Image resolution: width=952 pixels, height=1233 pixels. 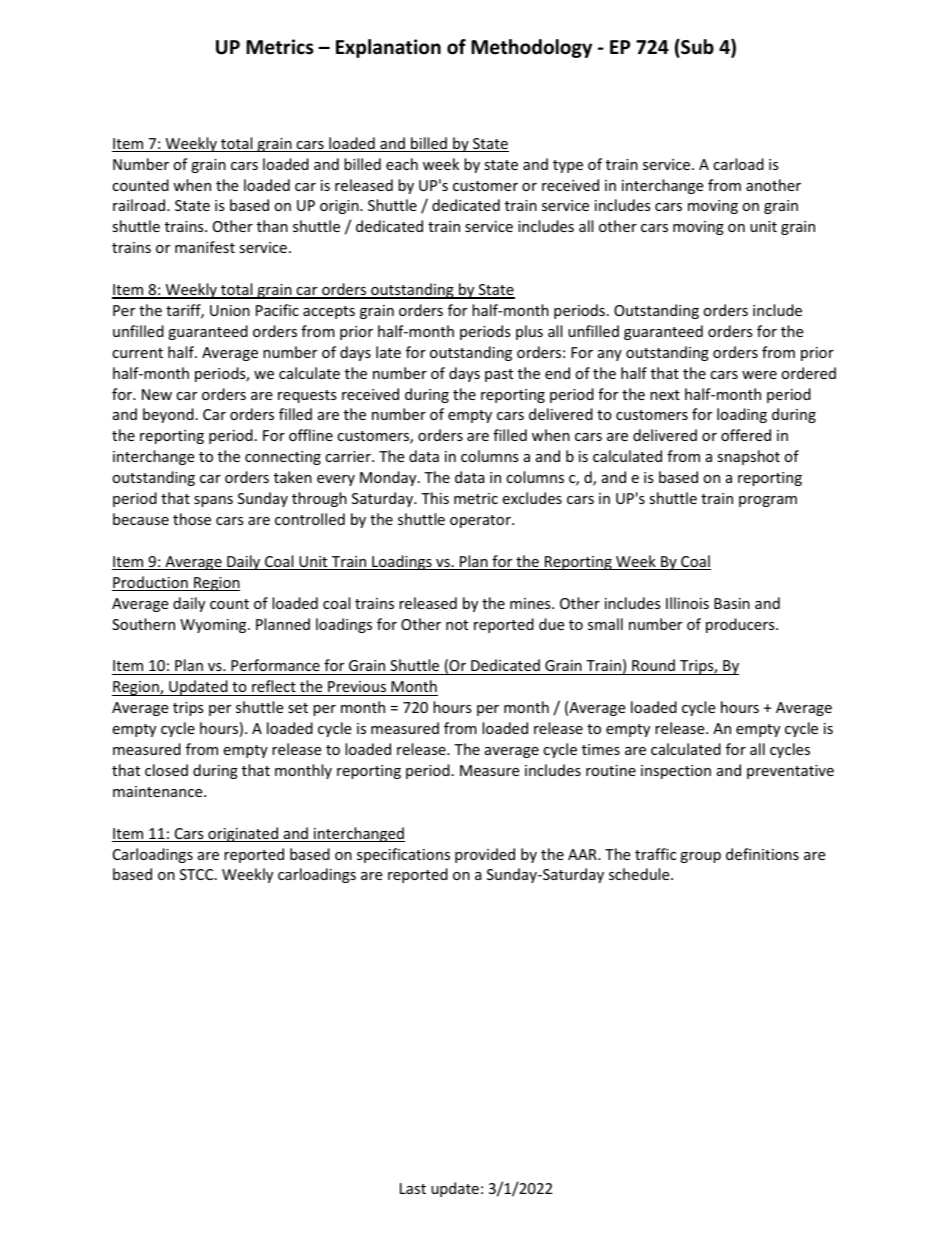 I want to click on railroad, so click(x=140, y=205).
